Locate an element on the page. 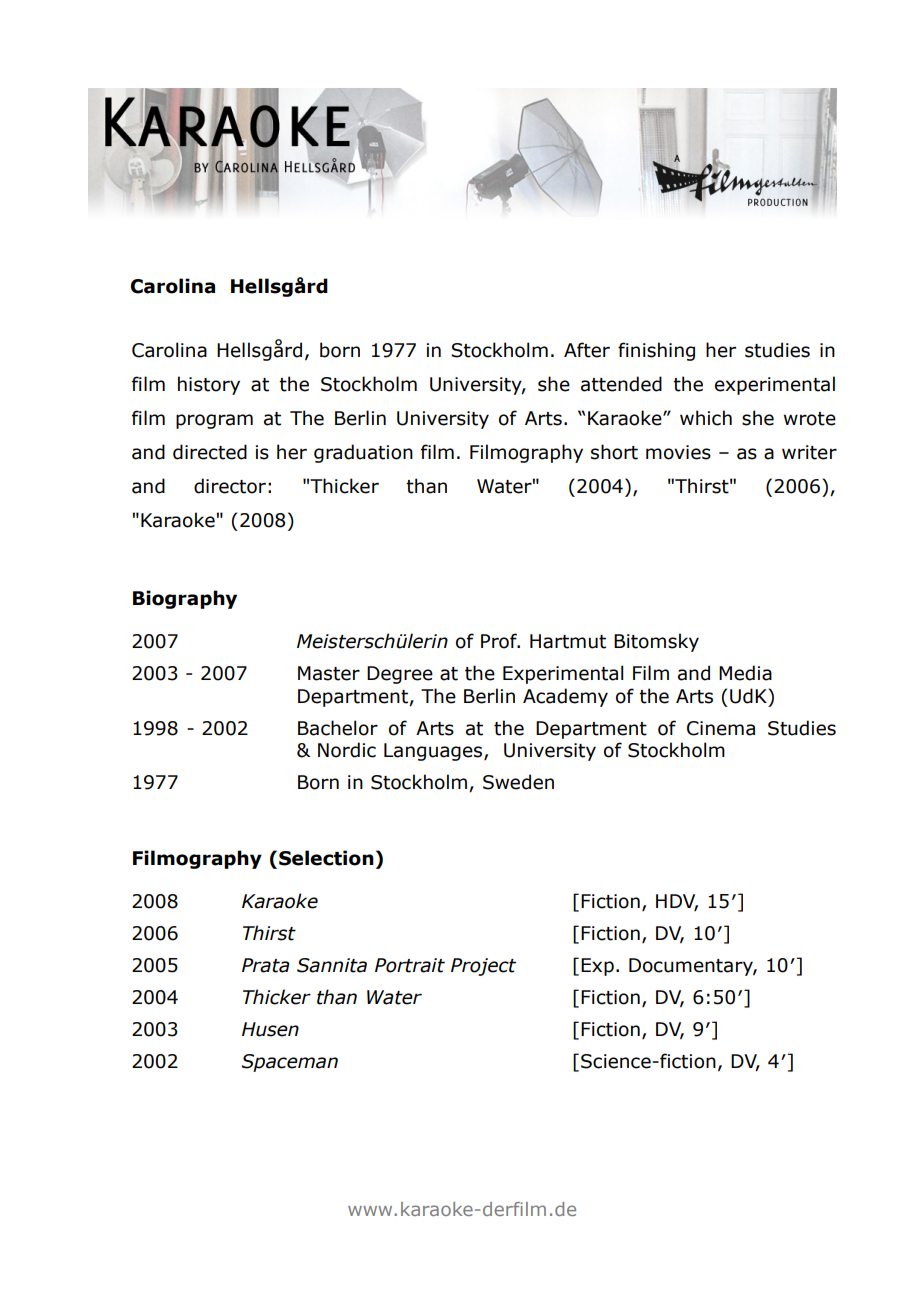 The width and height of the document is (924, 1308). Selection is located at coordinates (326, 858).
